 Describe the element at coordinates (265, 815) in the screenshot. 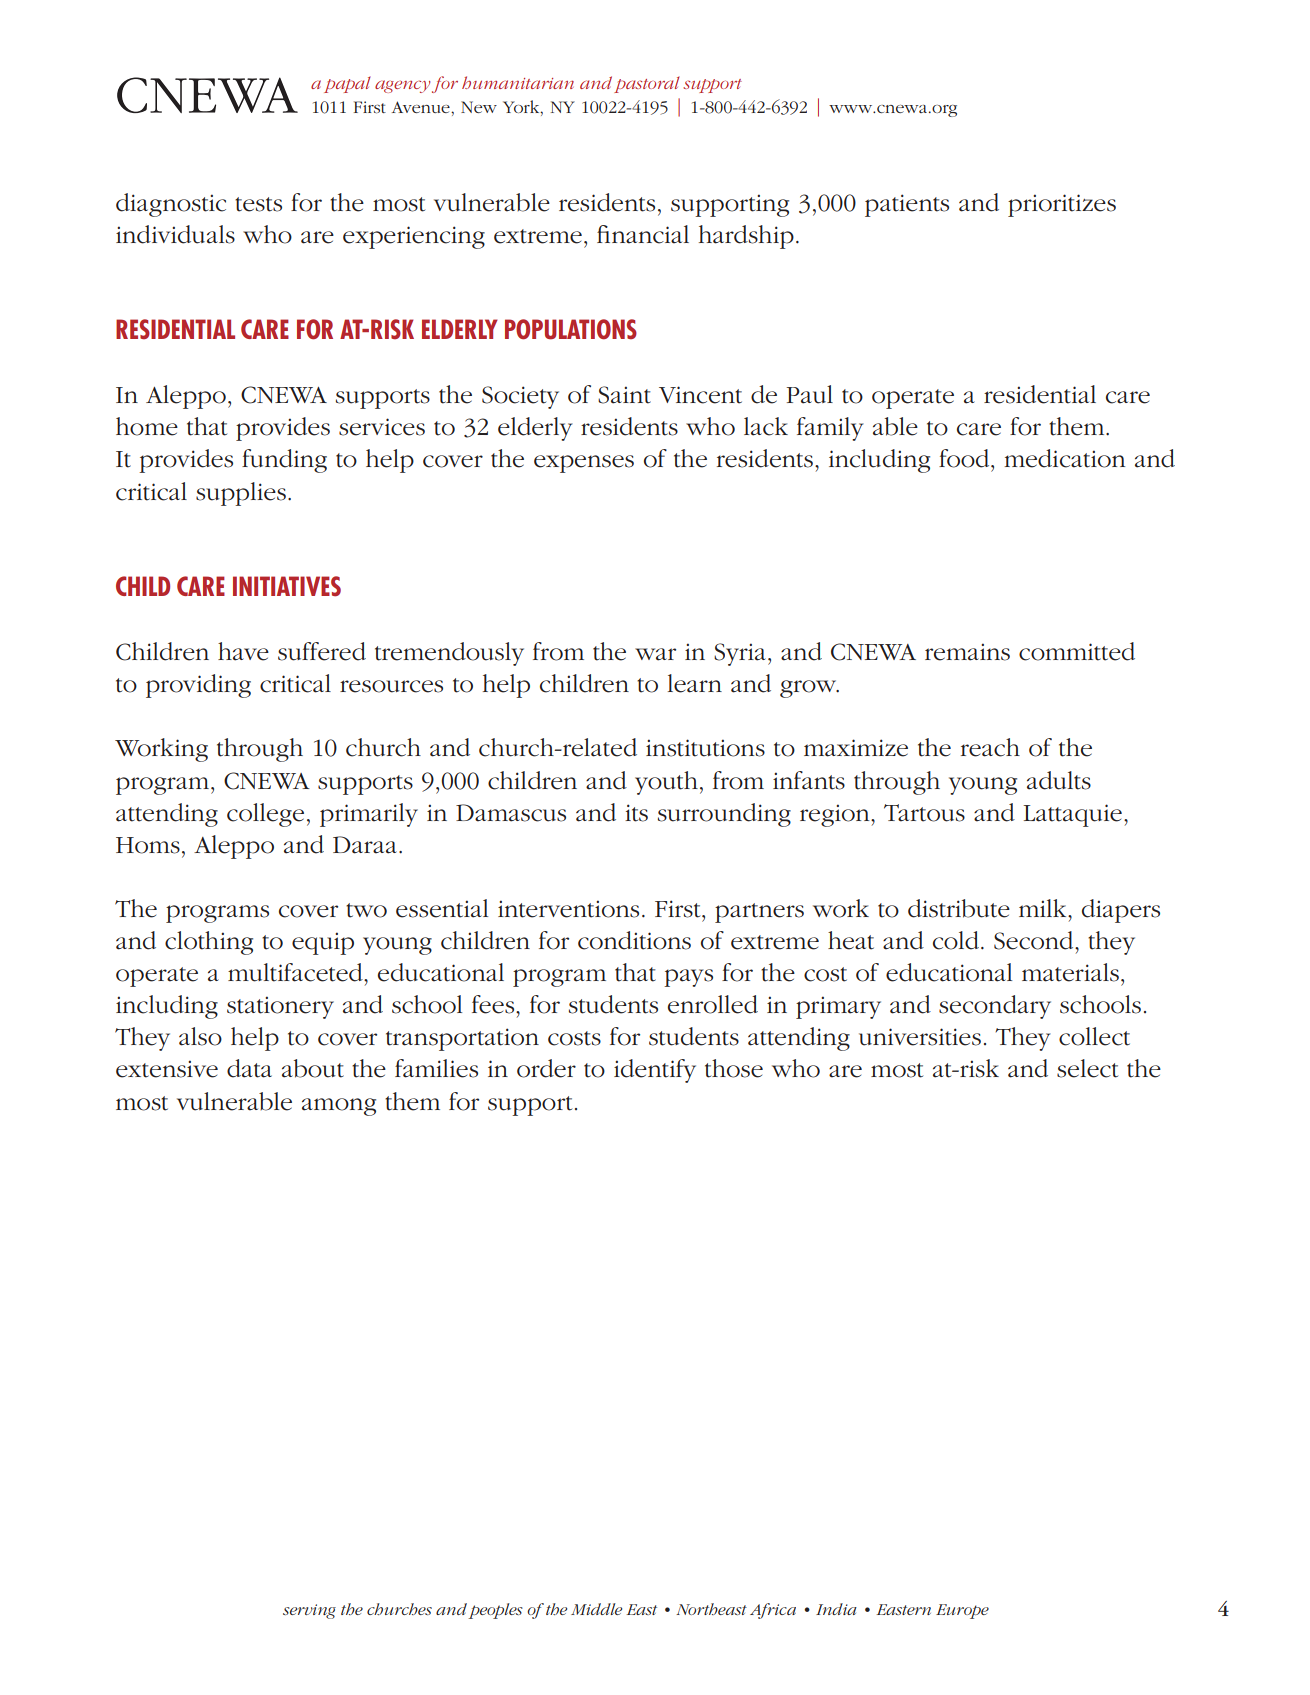

I see `college` at that location.
